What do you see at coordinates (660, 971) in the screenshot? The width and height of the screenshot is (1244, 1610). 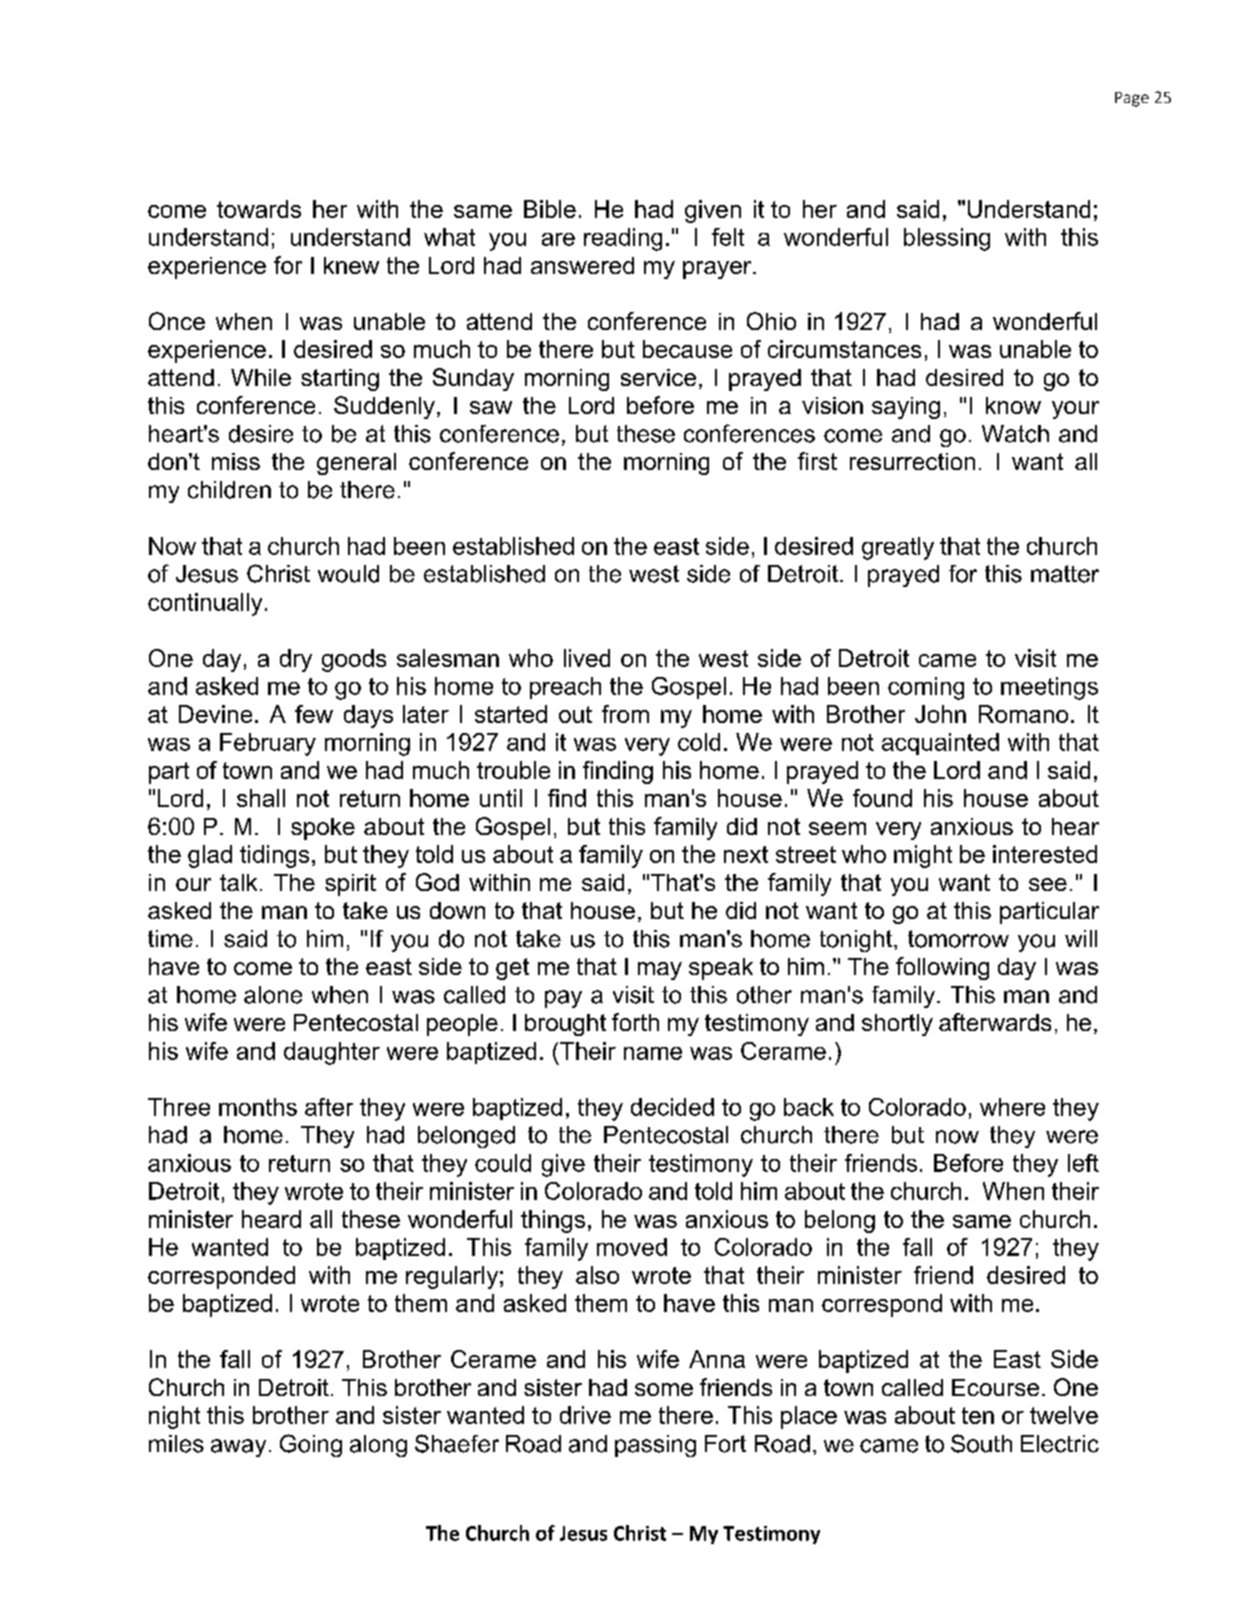 I see `may` at bounding box center [660, 971].
